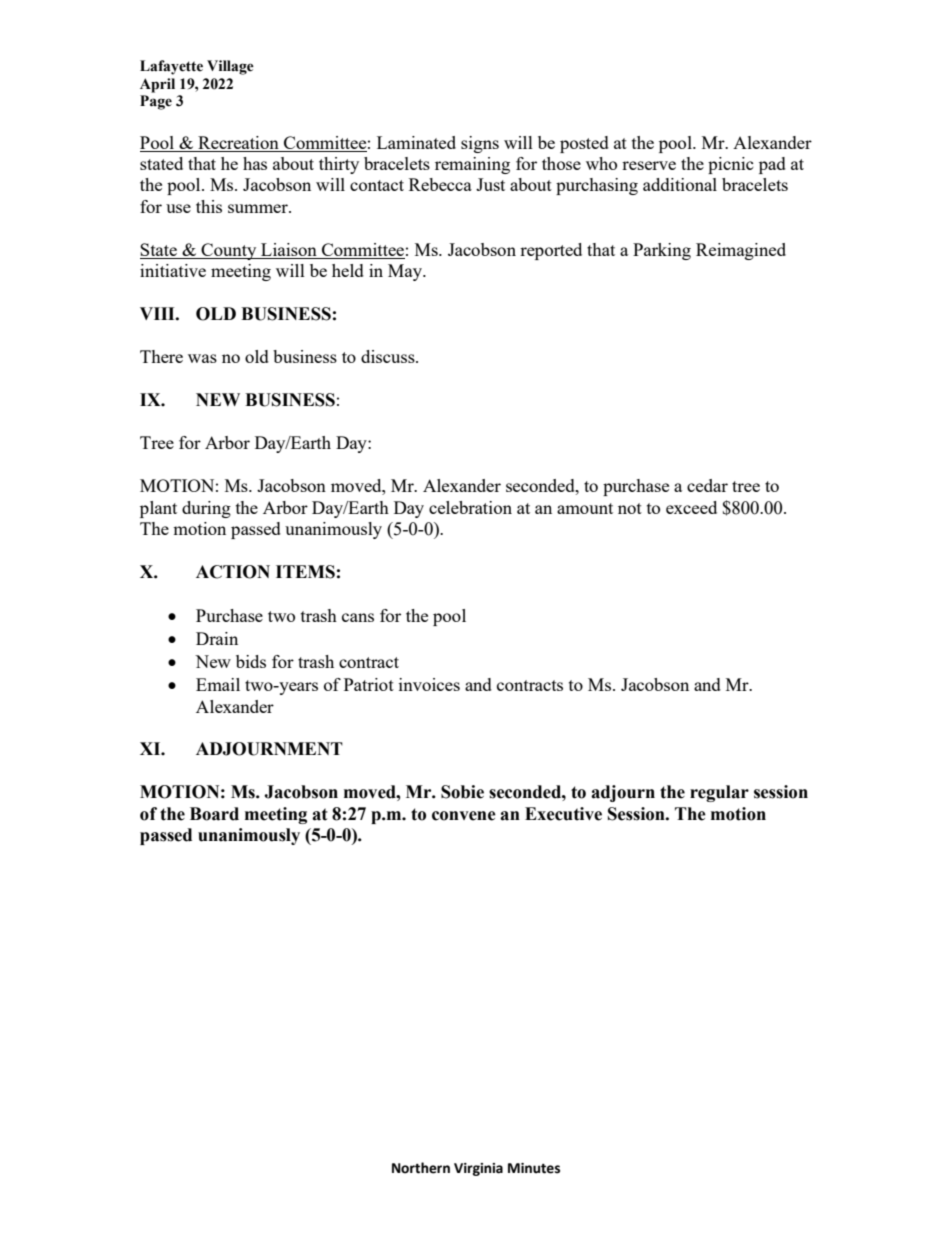 The width and height of the document is (952, 1233). Describe the element at coordinates (731, 165) in the document. I see `picnic` at that location.
